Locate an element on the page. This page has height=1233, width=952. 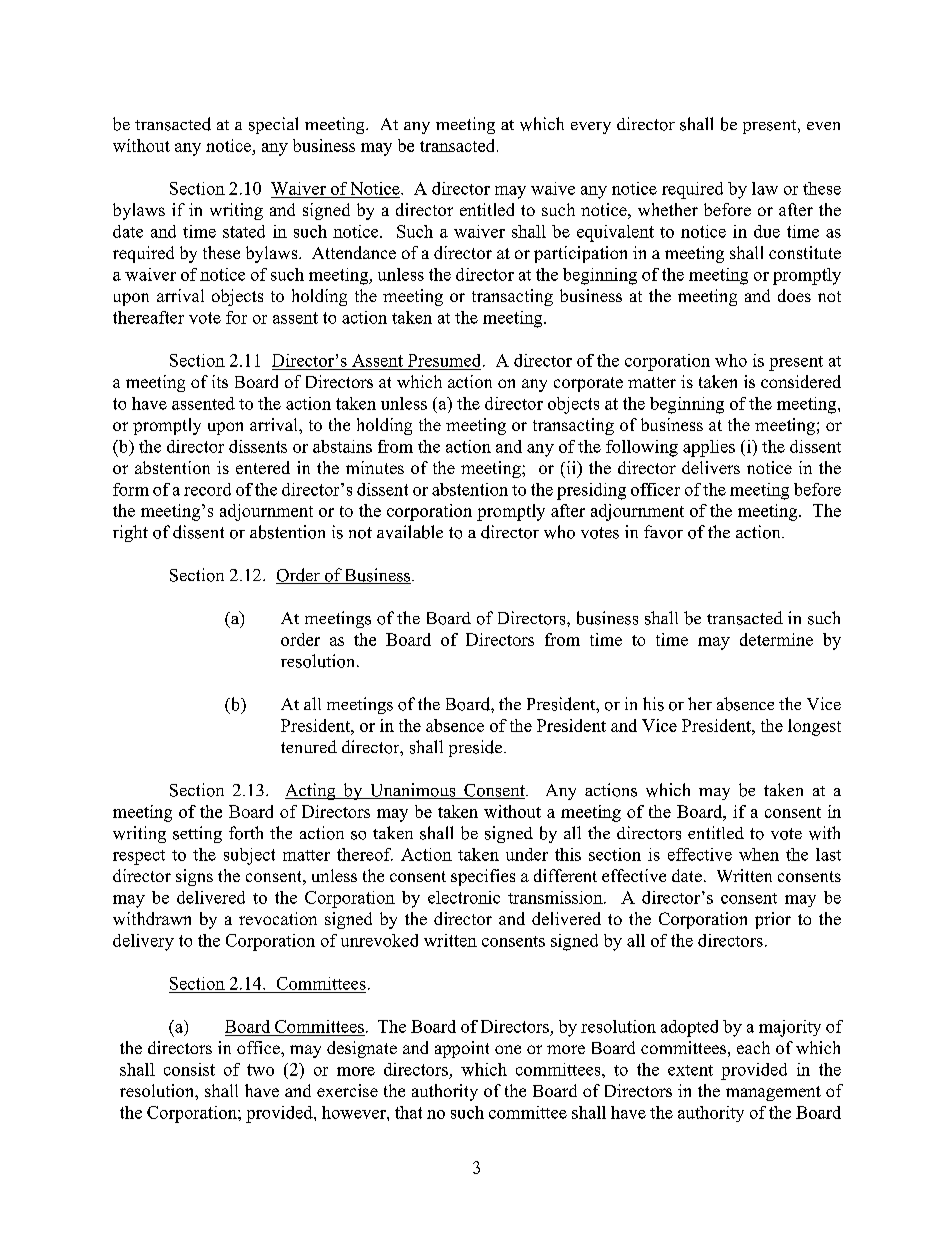
right is located at coordinates (130, 533).
